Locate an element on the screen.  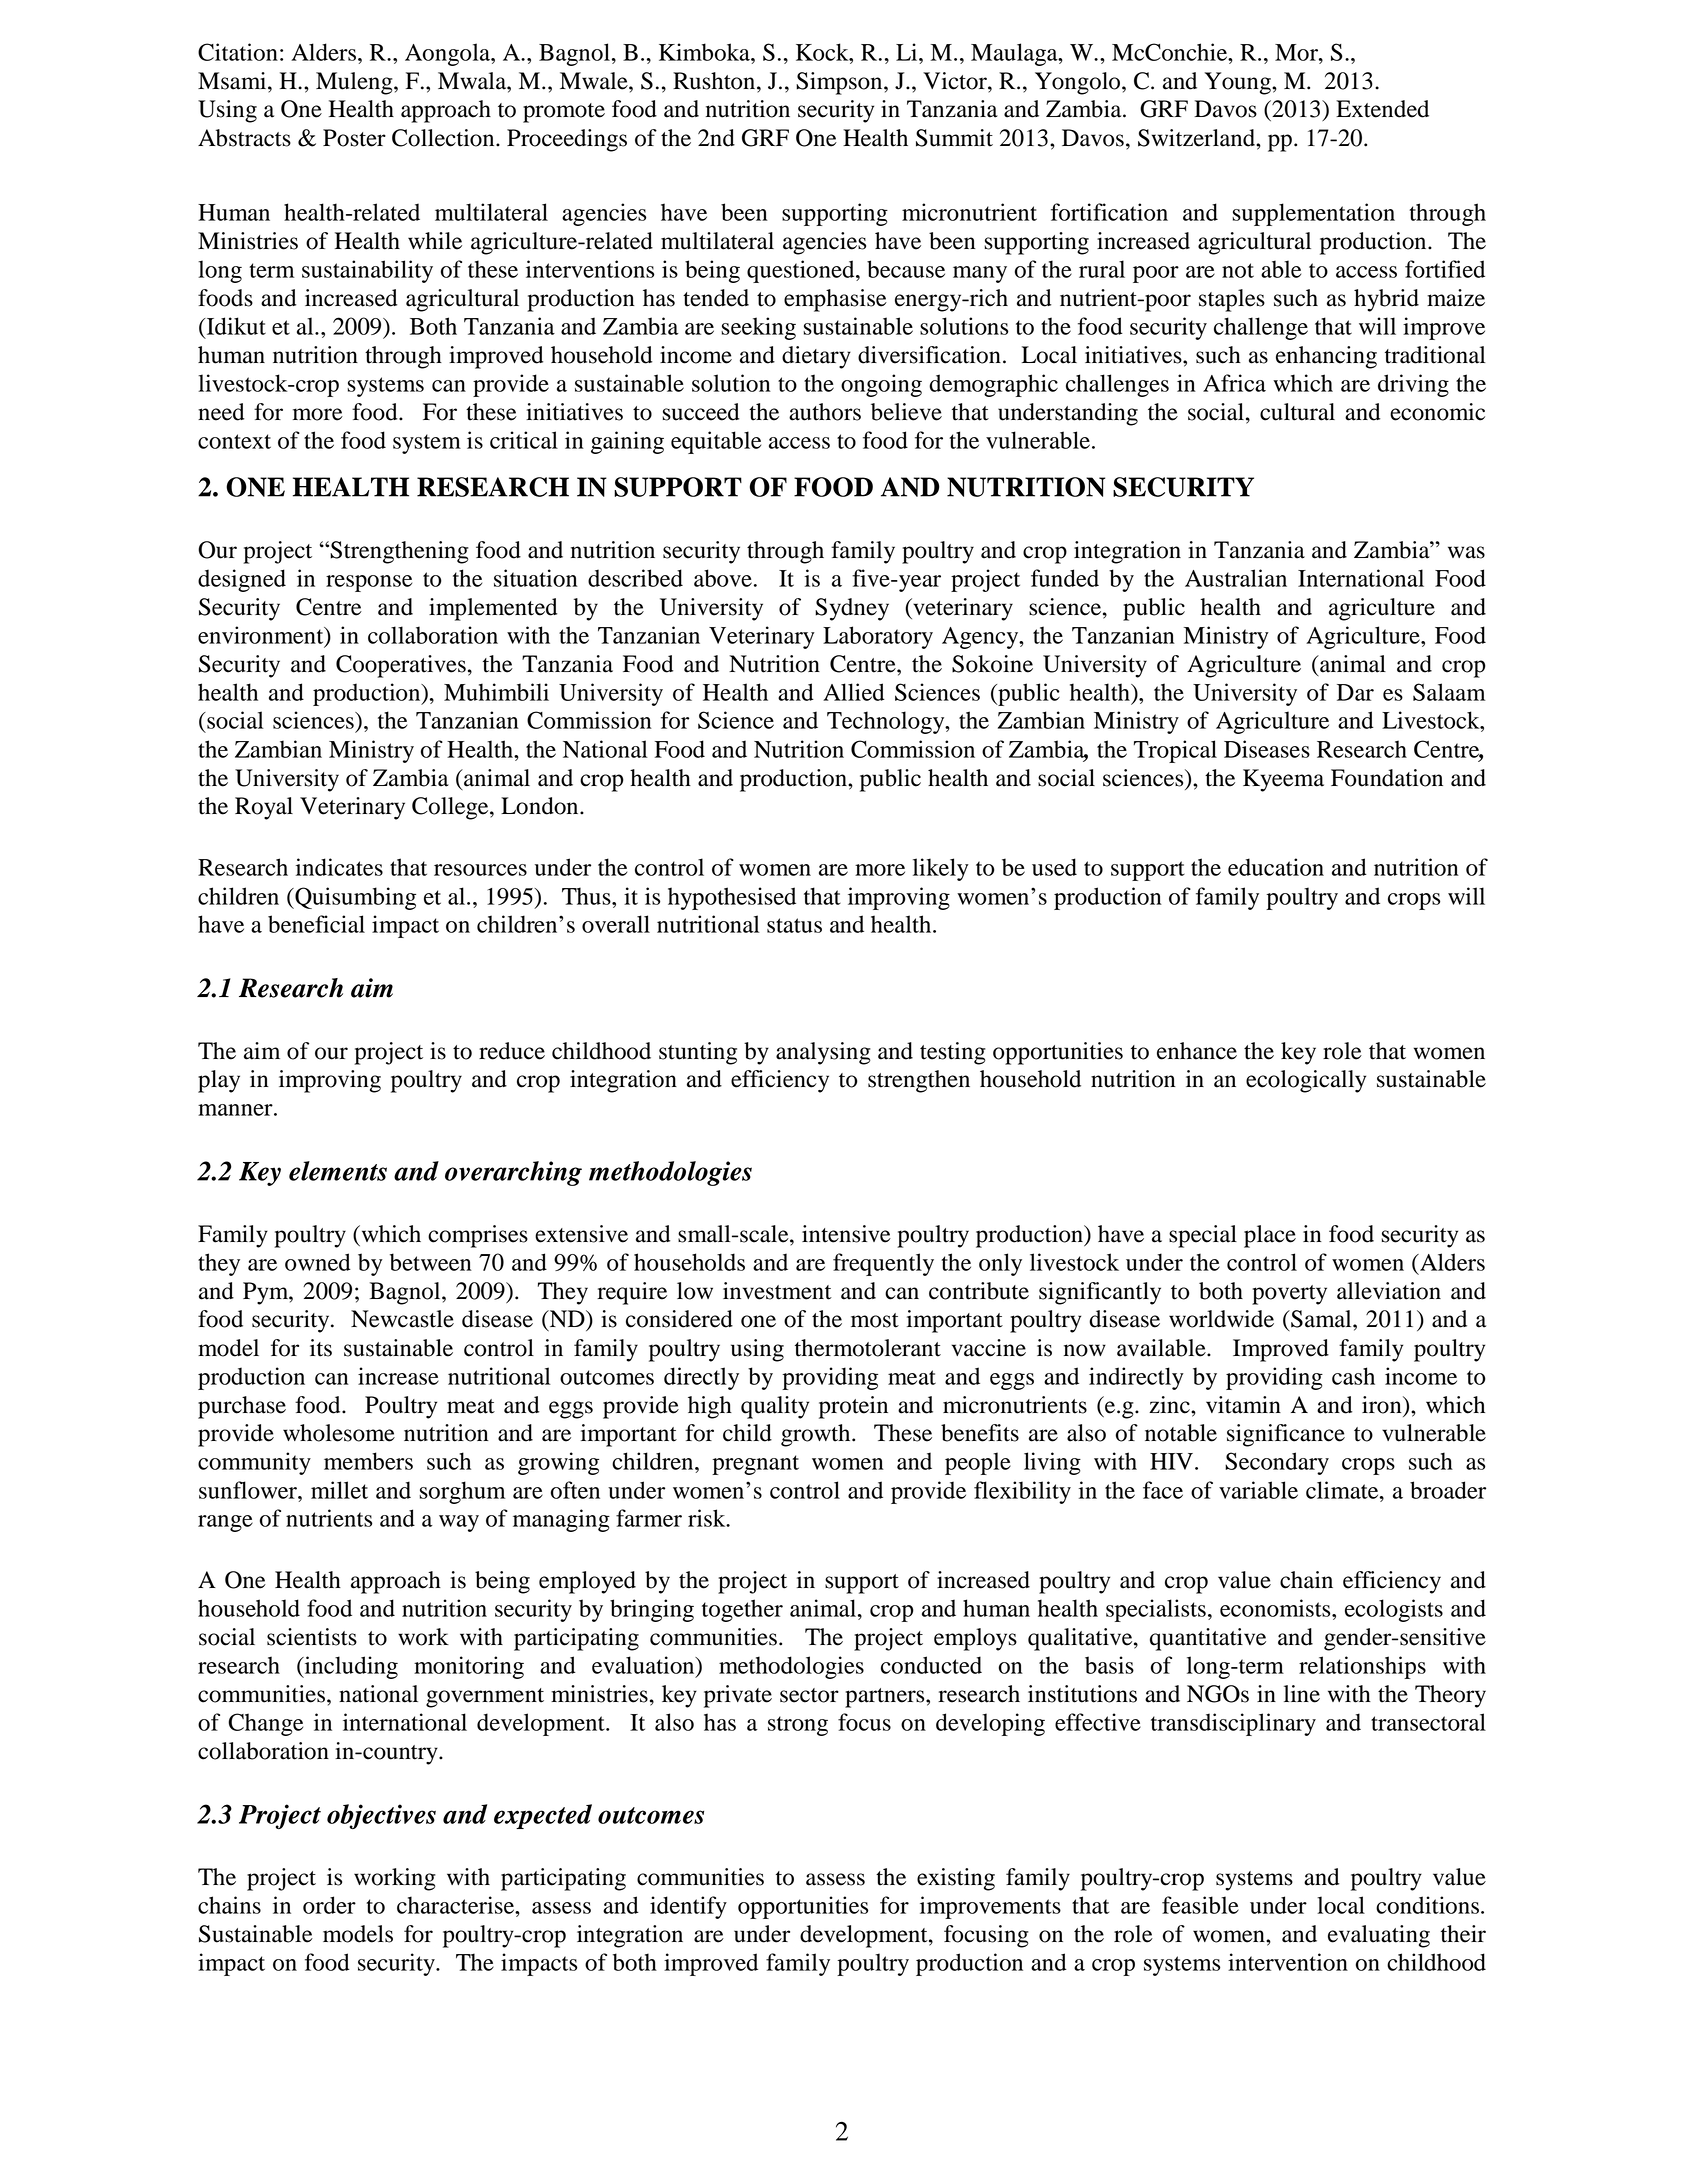
likely is located at coordinates (941, 869).
